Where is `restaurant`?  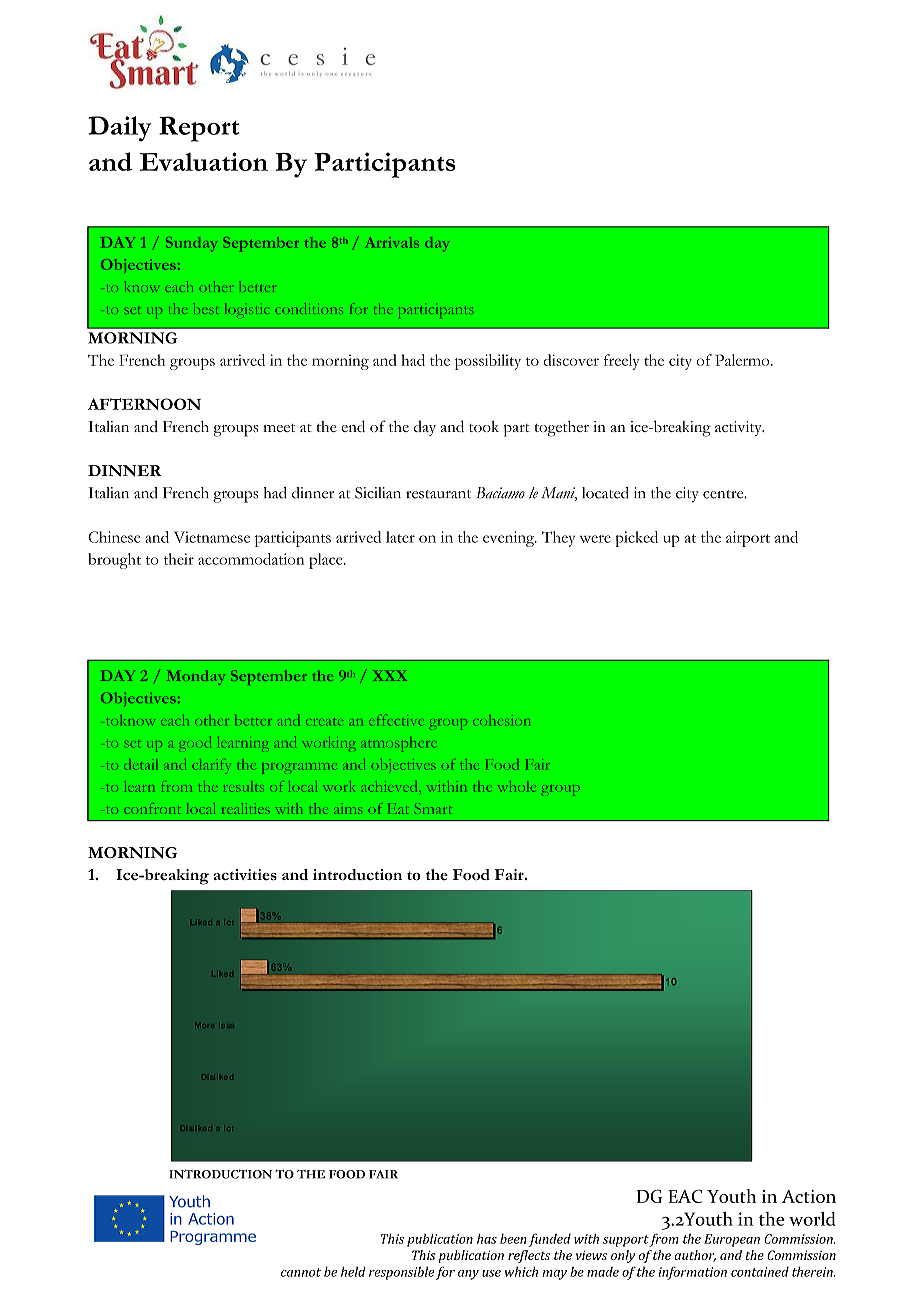 restaurant is located at coordinates (438, 494).
